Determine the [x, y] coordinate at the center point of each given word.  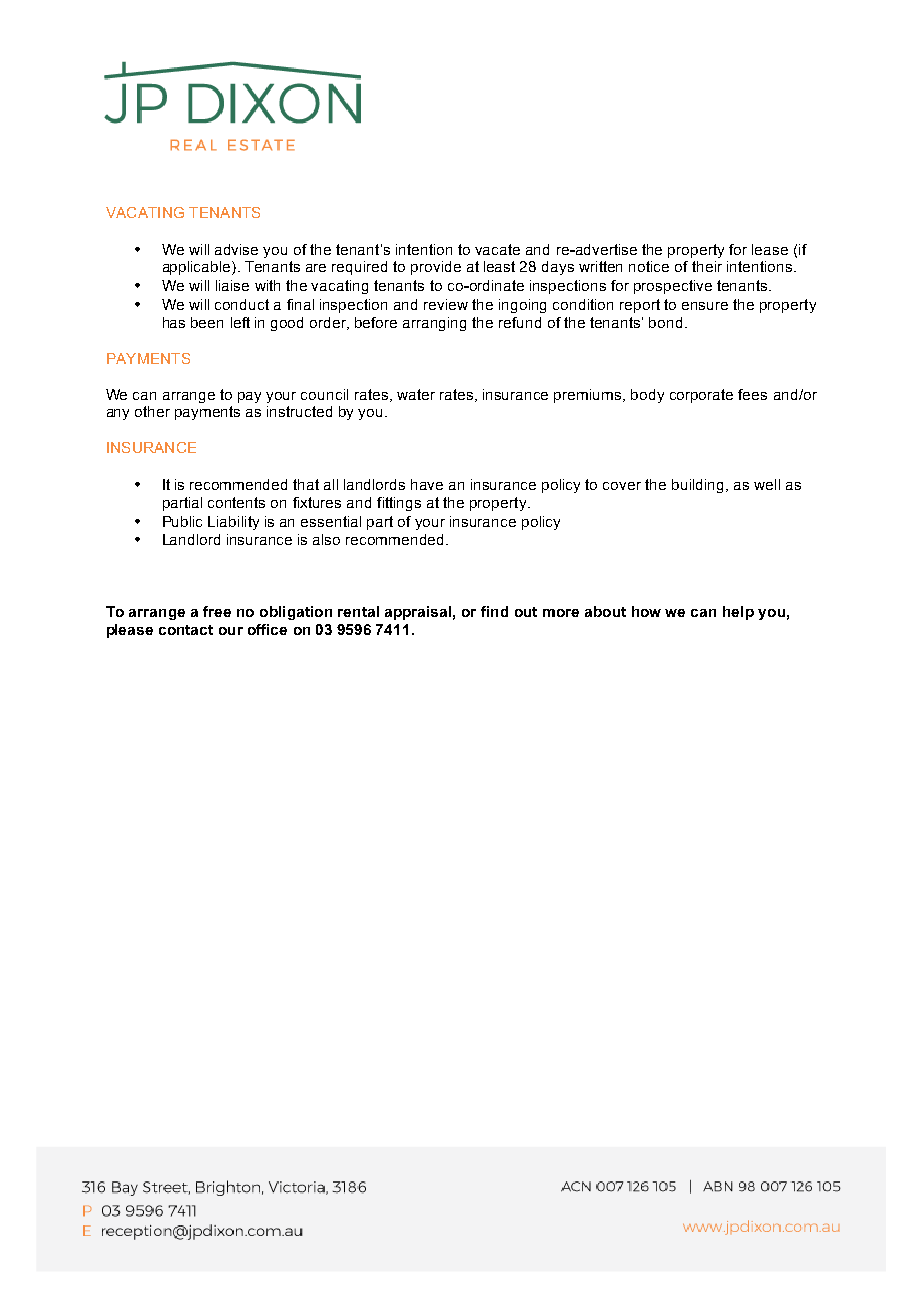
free [217, 611]
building [697, 486]
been [207, 322]
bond [665, 322]
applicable [198, 268]
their [707, 266]
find [494, 611]
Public [182, 521]
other [152, 411]
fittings [399, 504]
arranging [434, 324]
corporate [701, 396]
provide [436, 268]
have [427, 484]
